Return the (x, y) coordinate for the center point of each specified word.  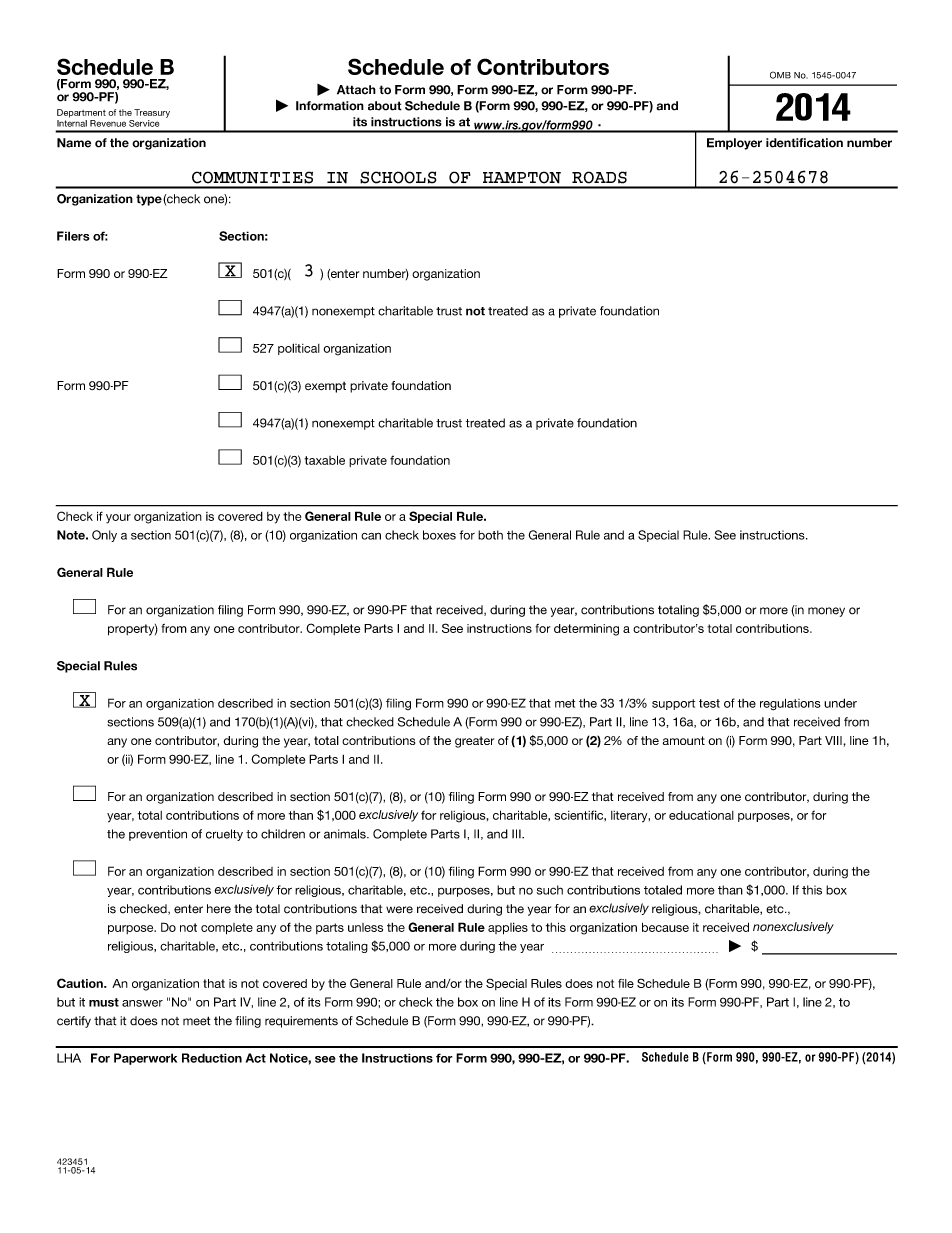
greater (474, 742)
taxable (325, 460)
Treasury (152, 113)
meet (196, 1021)
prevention (158, 835)
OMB (780, 75)
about (385, 106)
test (709, 703)
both (490, 535)
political (299, 349)
